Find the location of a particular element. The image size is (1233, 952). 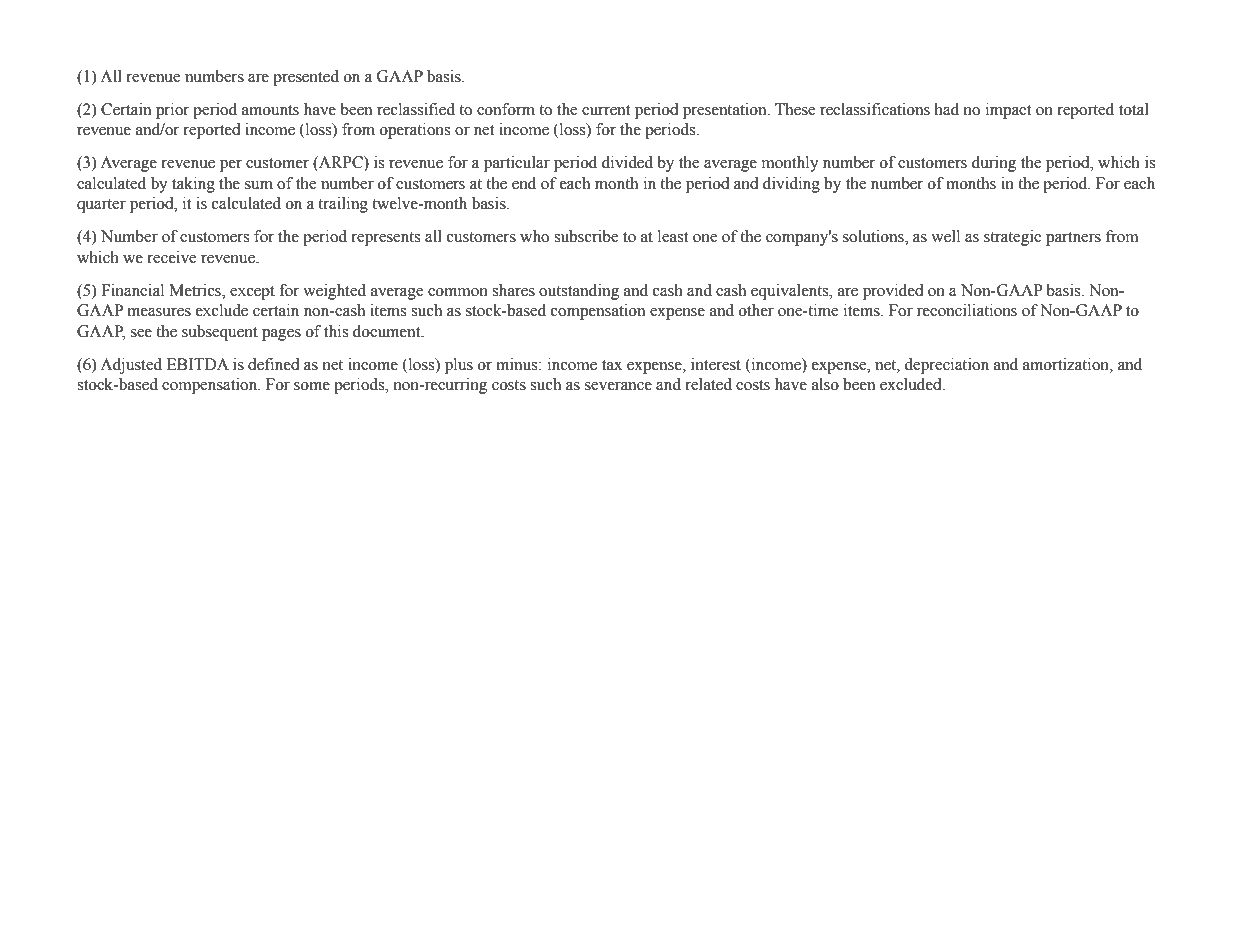

represents is located at coordinates (385, 239).
